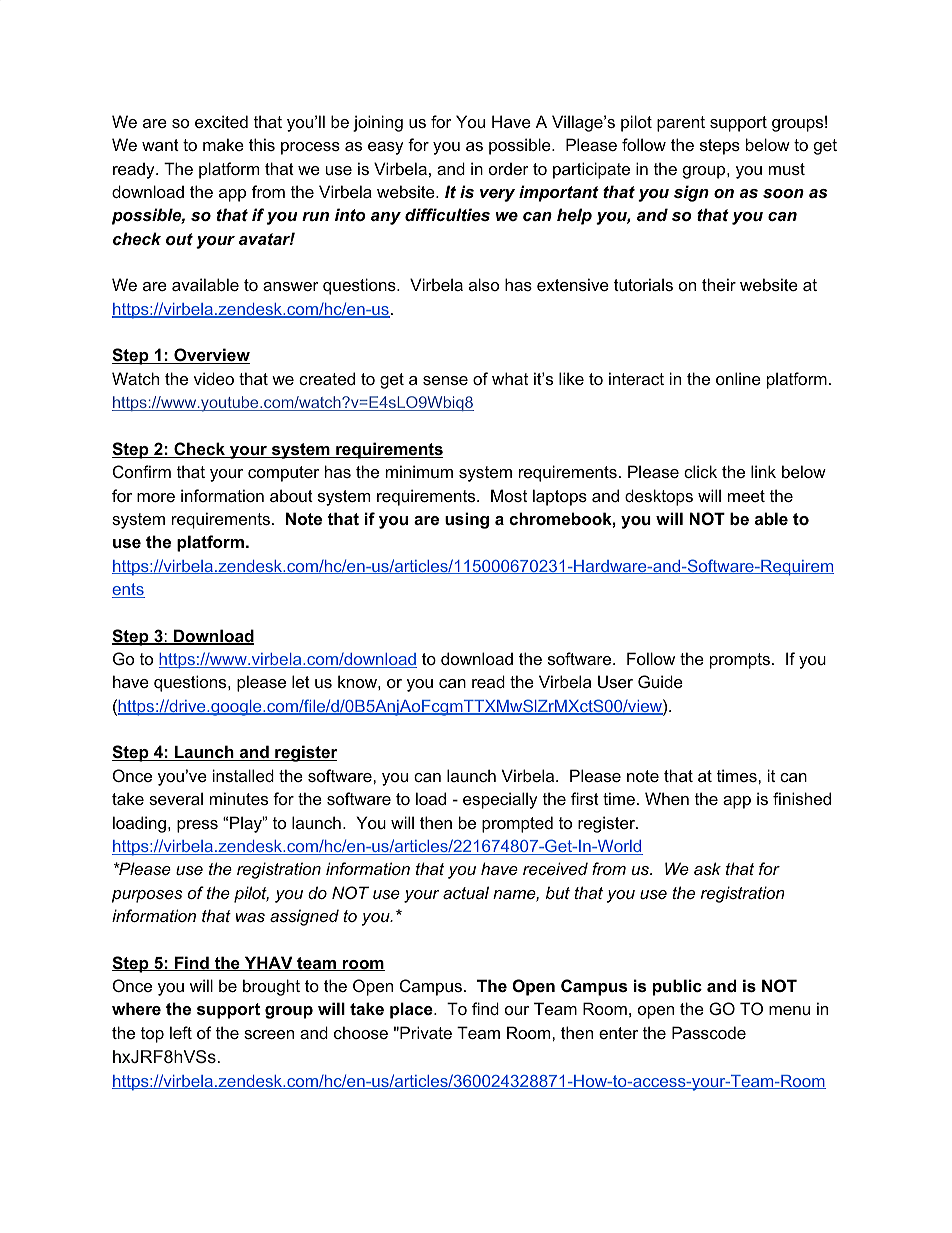 This image has height=1233, width=952. I want to click on left, so click(181, 1032).
